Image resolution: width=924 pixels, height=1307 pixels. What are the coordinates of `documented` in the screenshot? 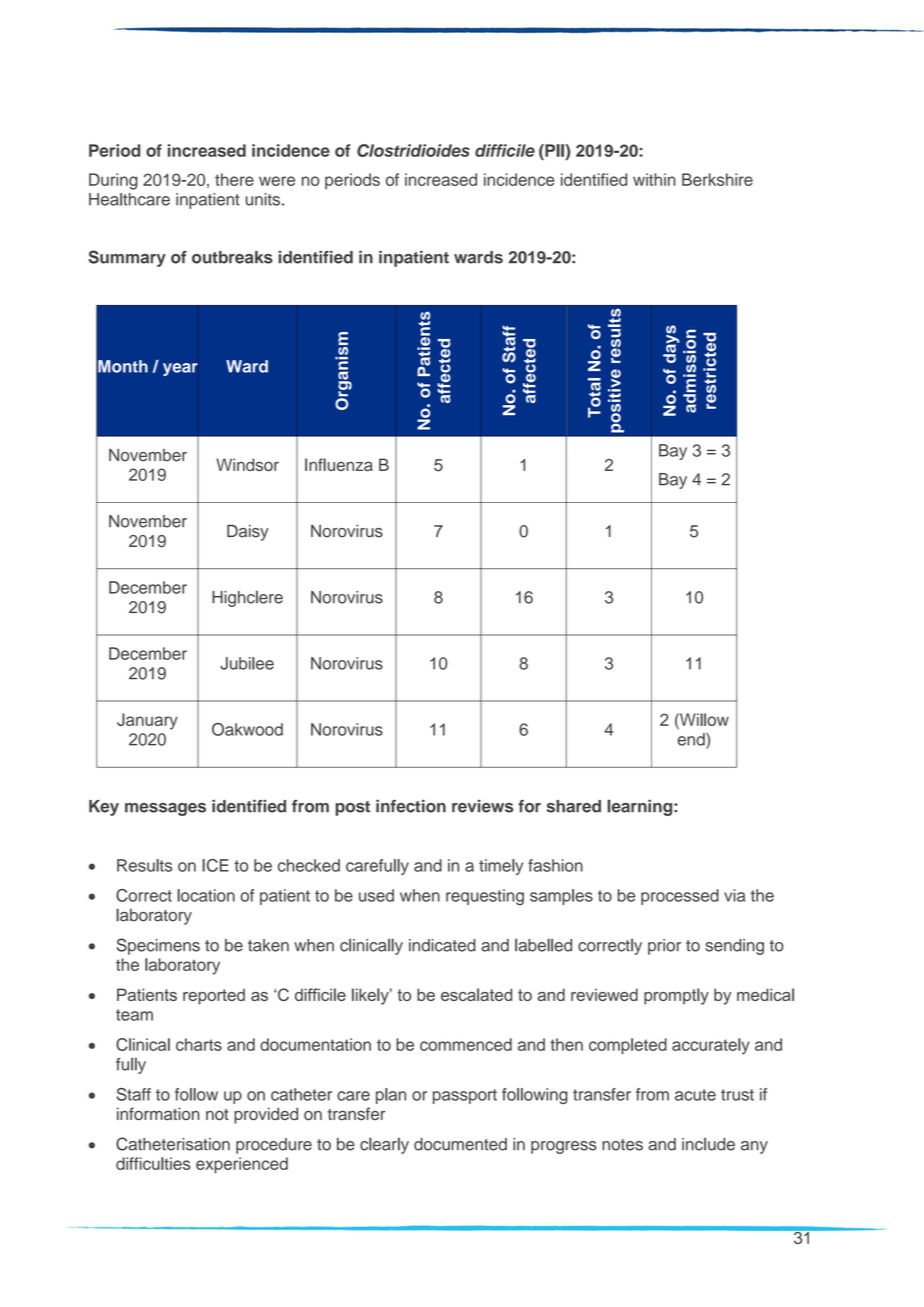 It's located at (460, 1144).
